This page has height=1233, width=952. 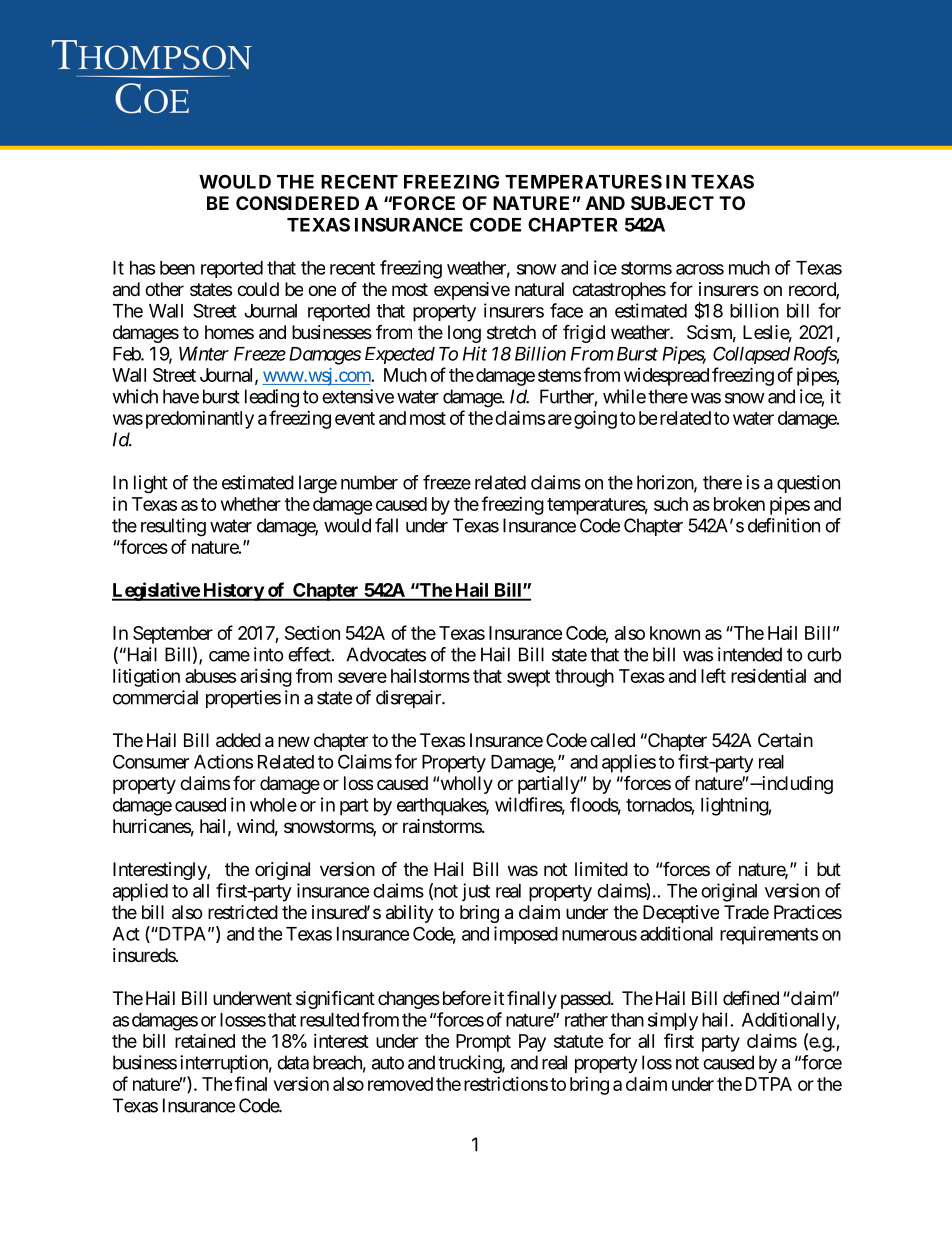 I want to click on just, so click(x=476, y=892).
